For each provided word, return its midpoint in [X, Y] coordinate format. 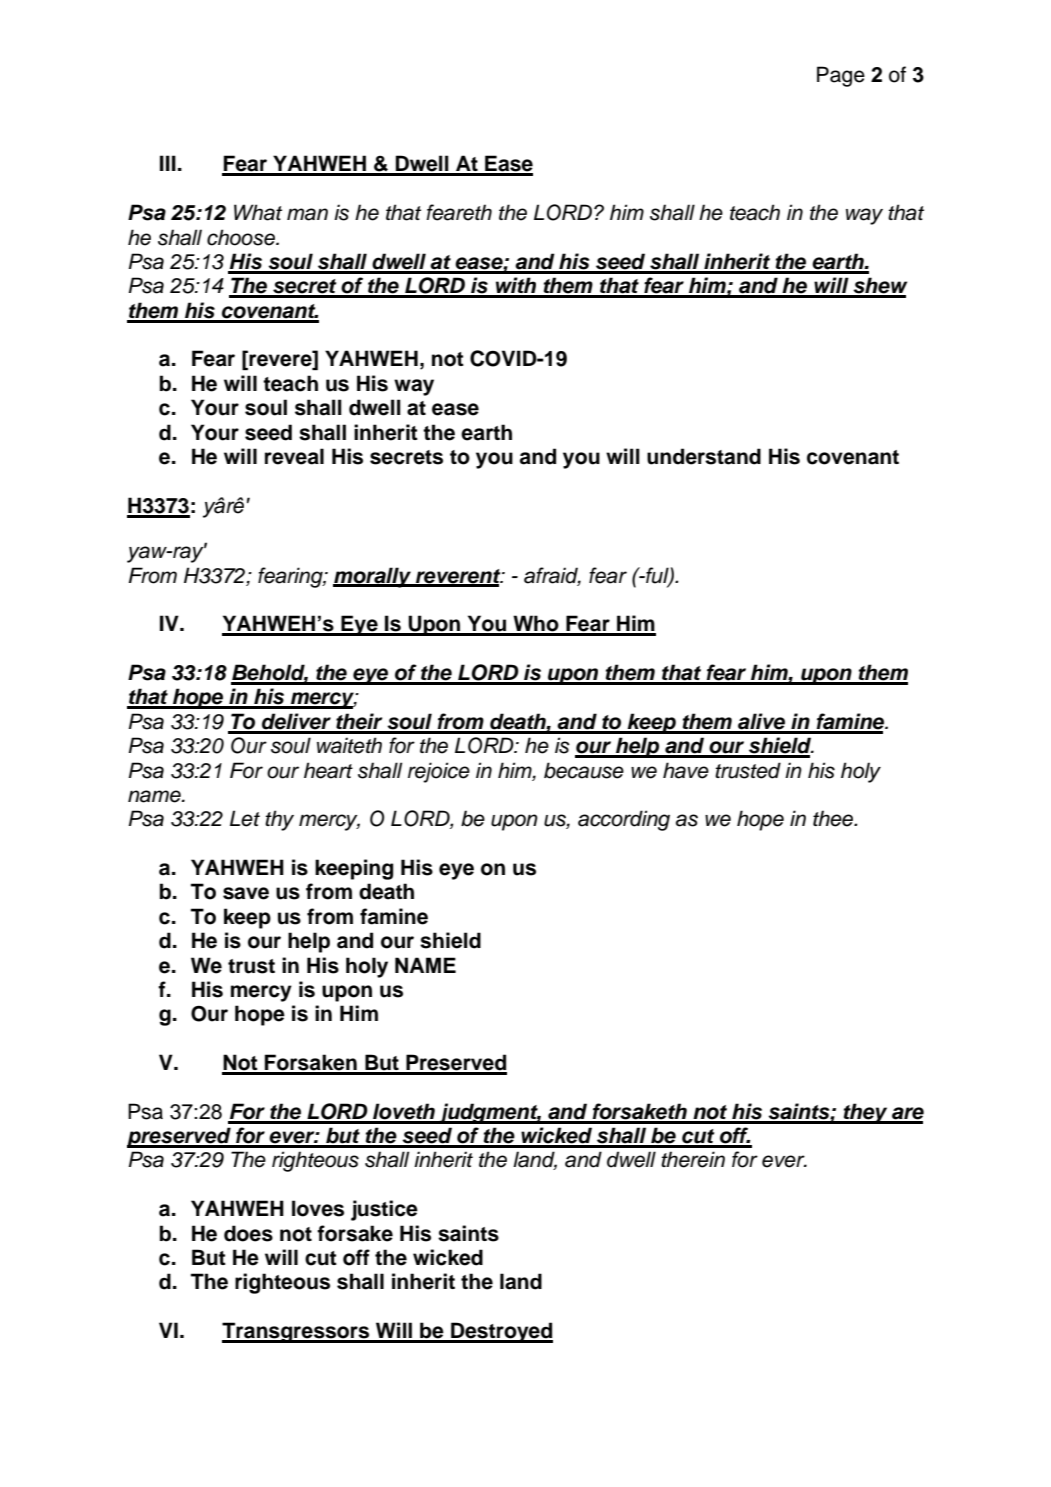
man [307, 214]
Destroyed [501, 1332]
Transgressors [297, 1332]
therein [693, 1159]
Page [841, 76]
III [168, 163]
